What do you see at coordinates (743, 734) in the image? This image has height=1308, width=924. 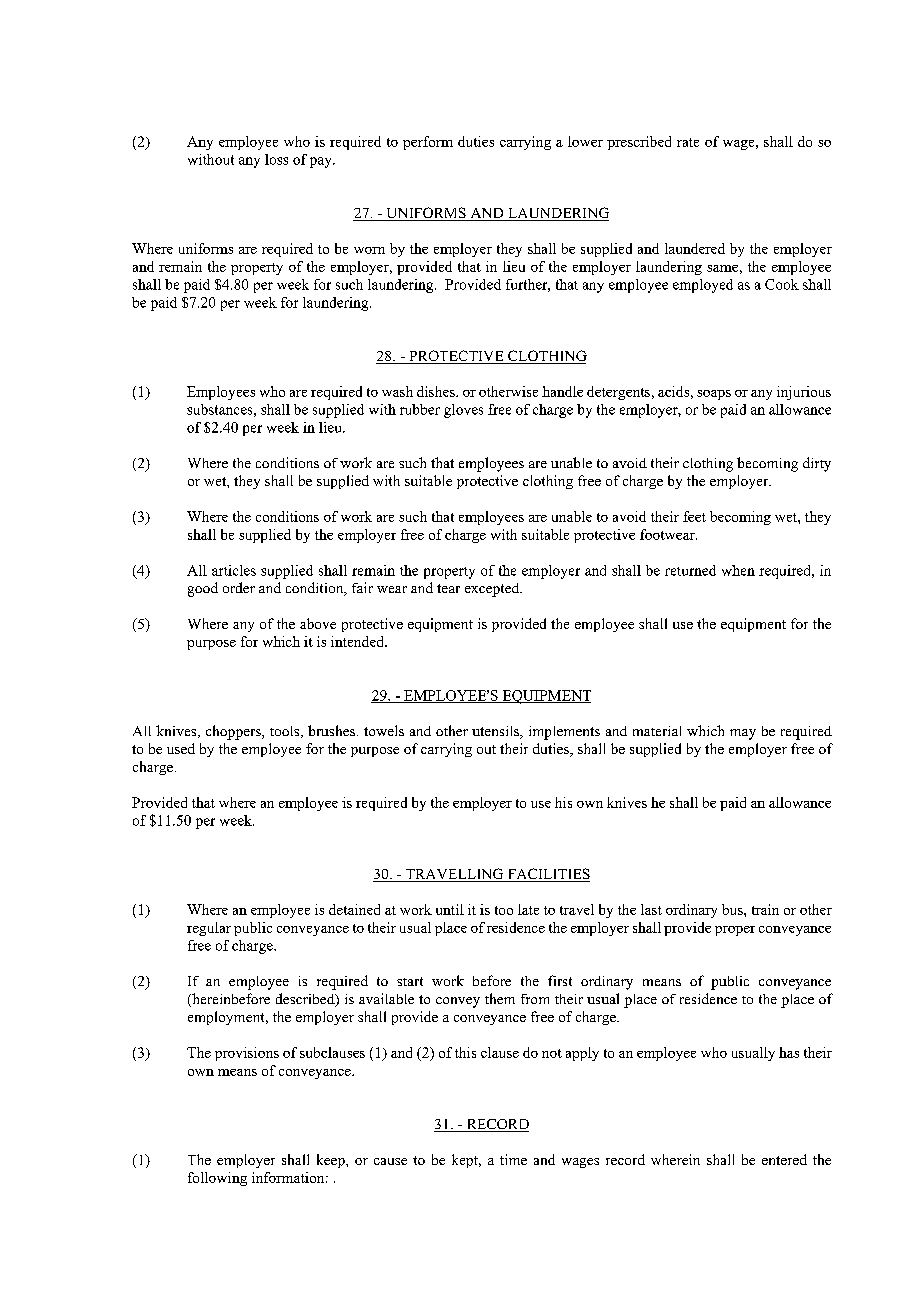 I see `may` at bounding box center [743, 734].
